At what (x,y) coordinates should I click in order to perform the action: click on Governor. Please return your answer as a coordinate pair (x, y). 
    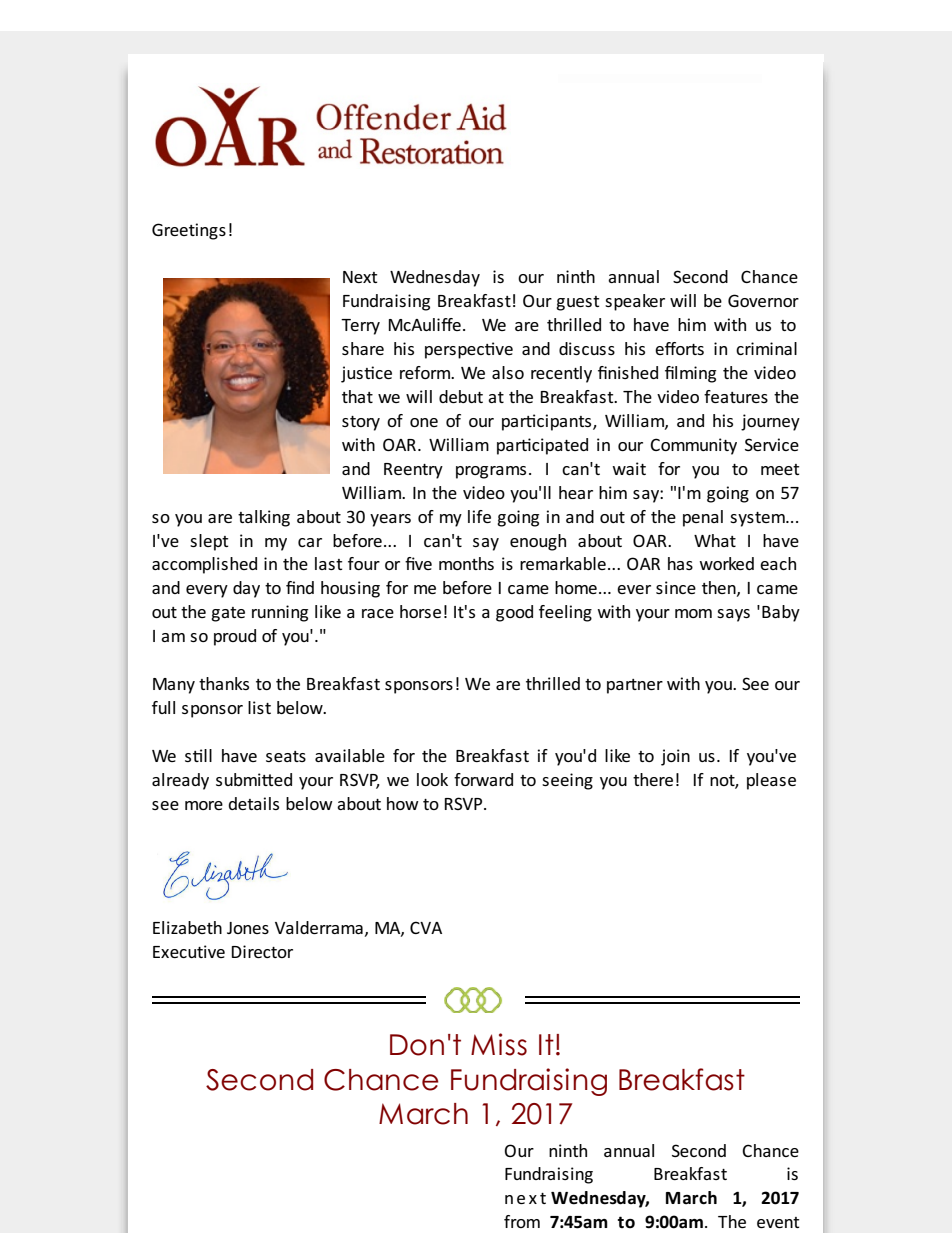
    Looking at the image, I should click on (763, 300).
